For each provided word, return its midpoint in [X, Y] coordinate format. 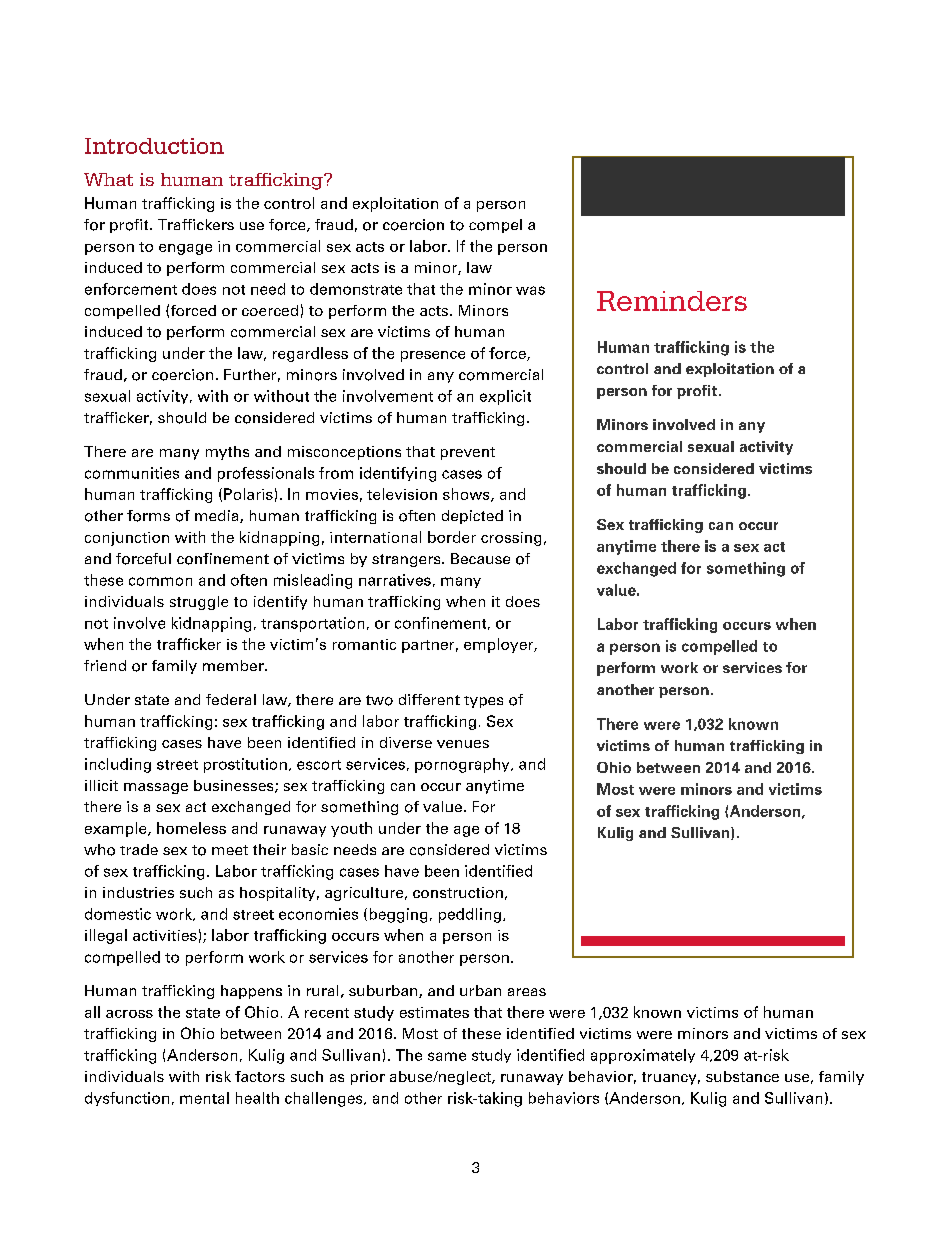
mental [204, 1098]
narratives [395, 580]
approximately [643, 1056]
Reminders [672, 301]
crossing [511, 539]
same [447, 1056]
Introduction [154, 146]
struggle [199, 603]
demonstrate [356, 289]
